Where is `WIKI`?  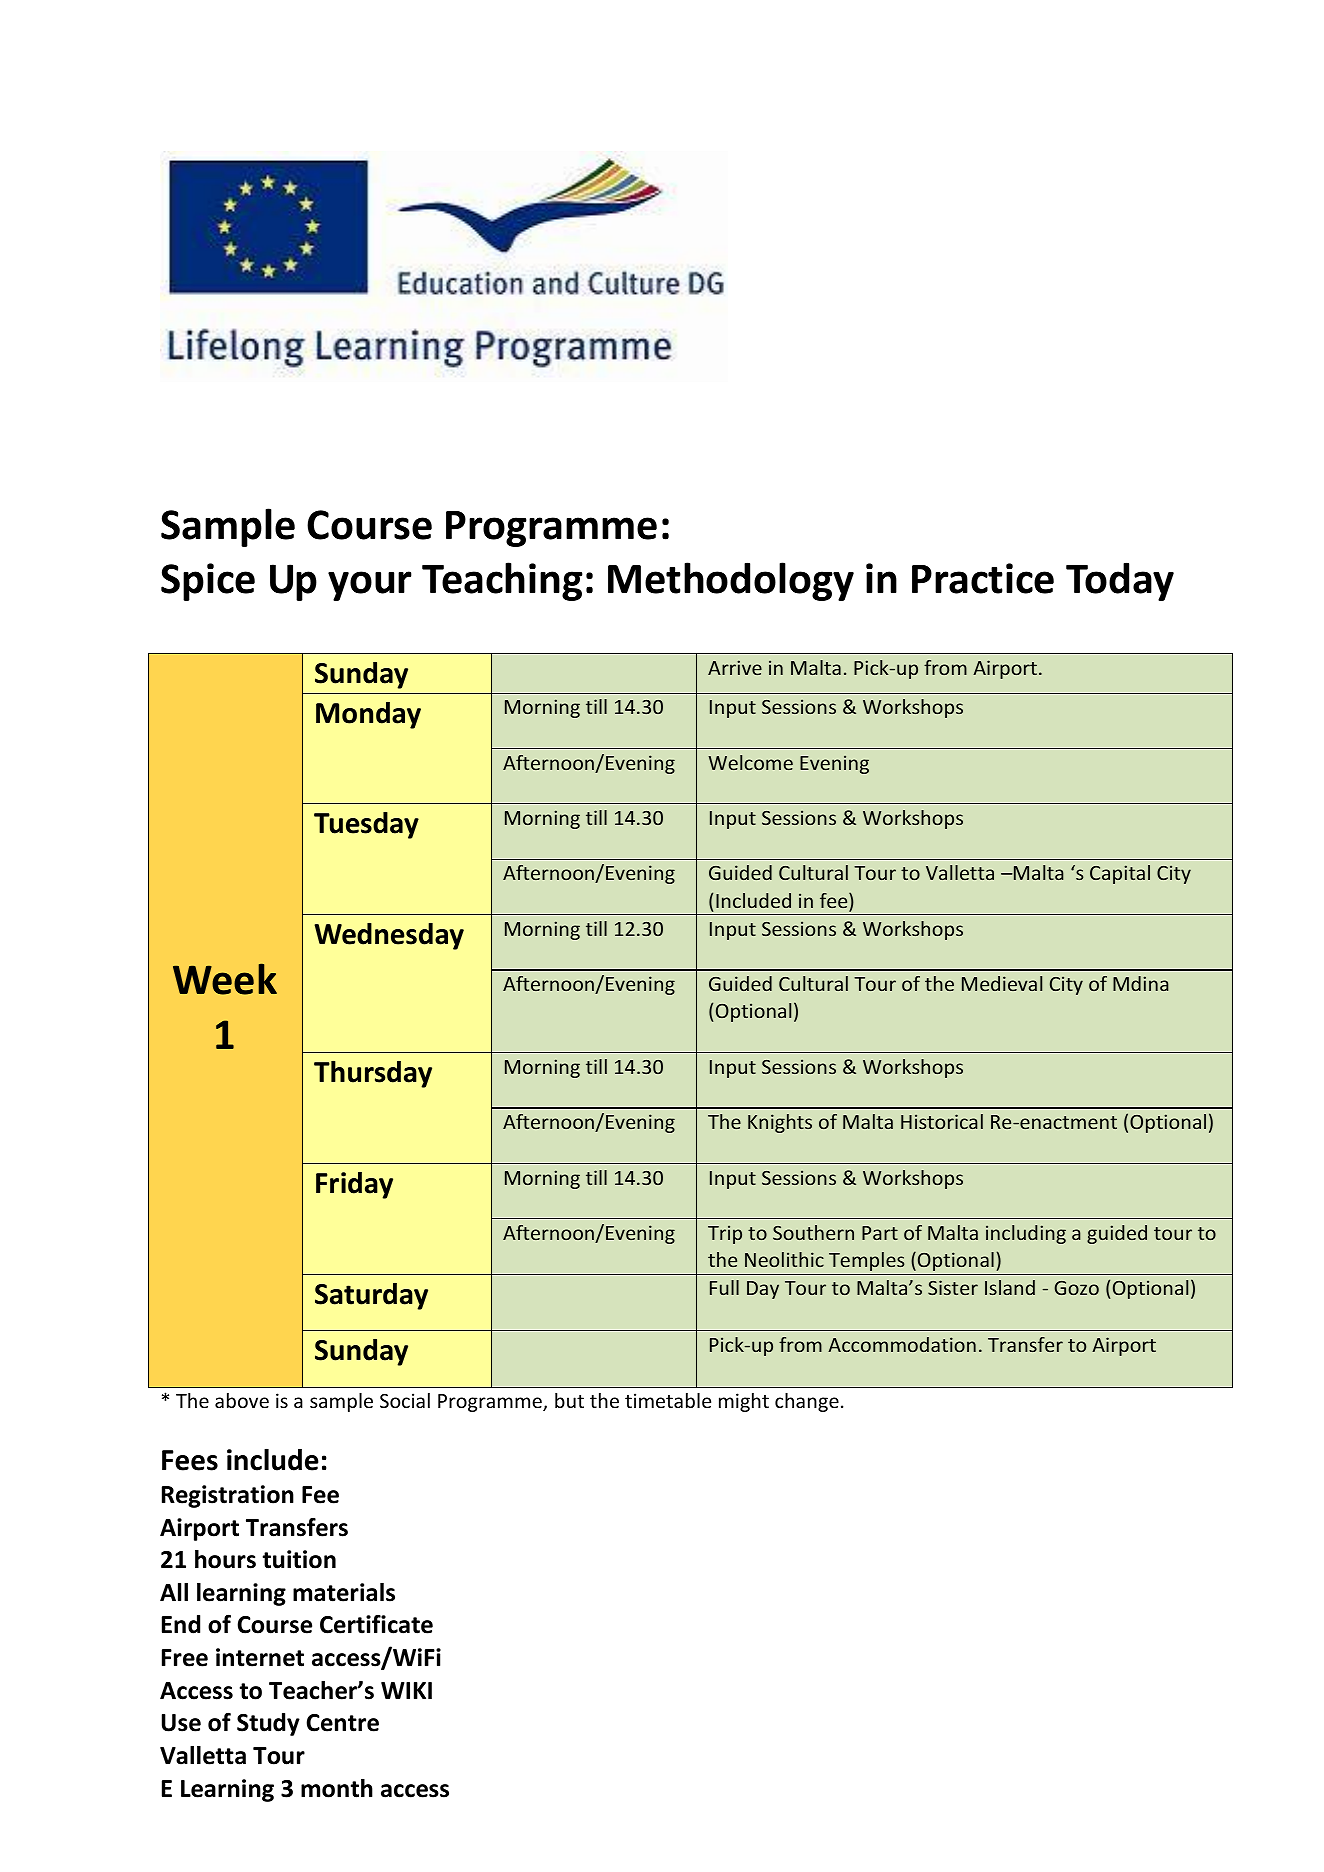
WIKI is located at coordinates (406, 1690).
